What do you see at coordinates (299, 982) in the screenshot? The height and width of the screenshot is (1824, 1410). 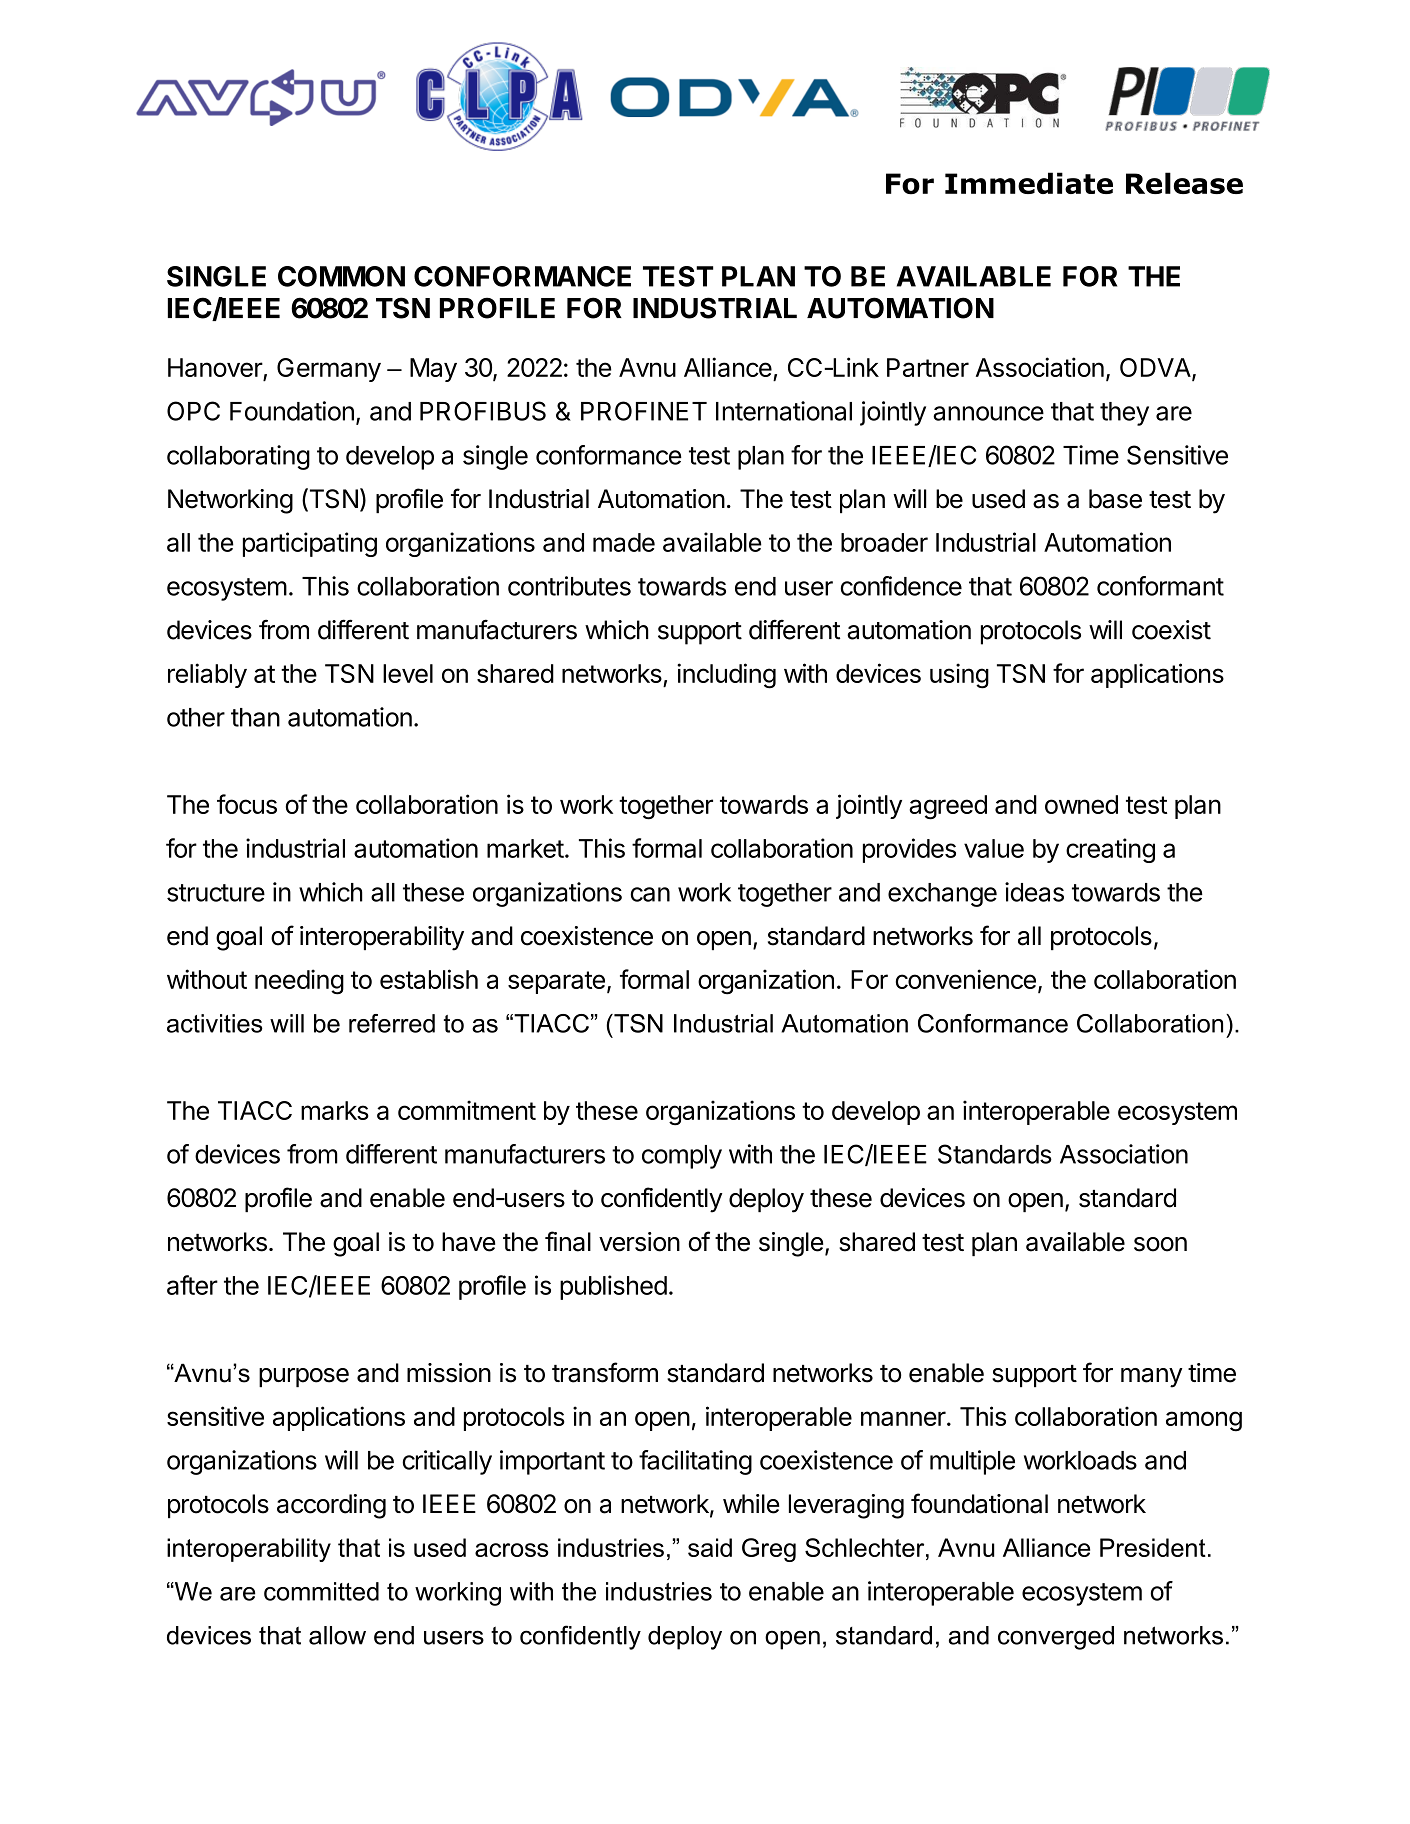 I see `needing` at bounding box center [299, 982].
